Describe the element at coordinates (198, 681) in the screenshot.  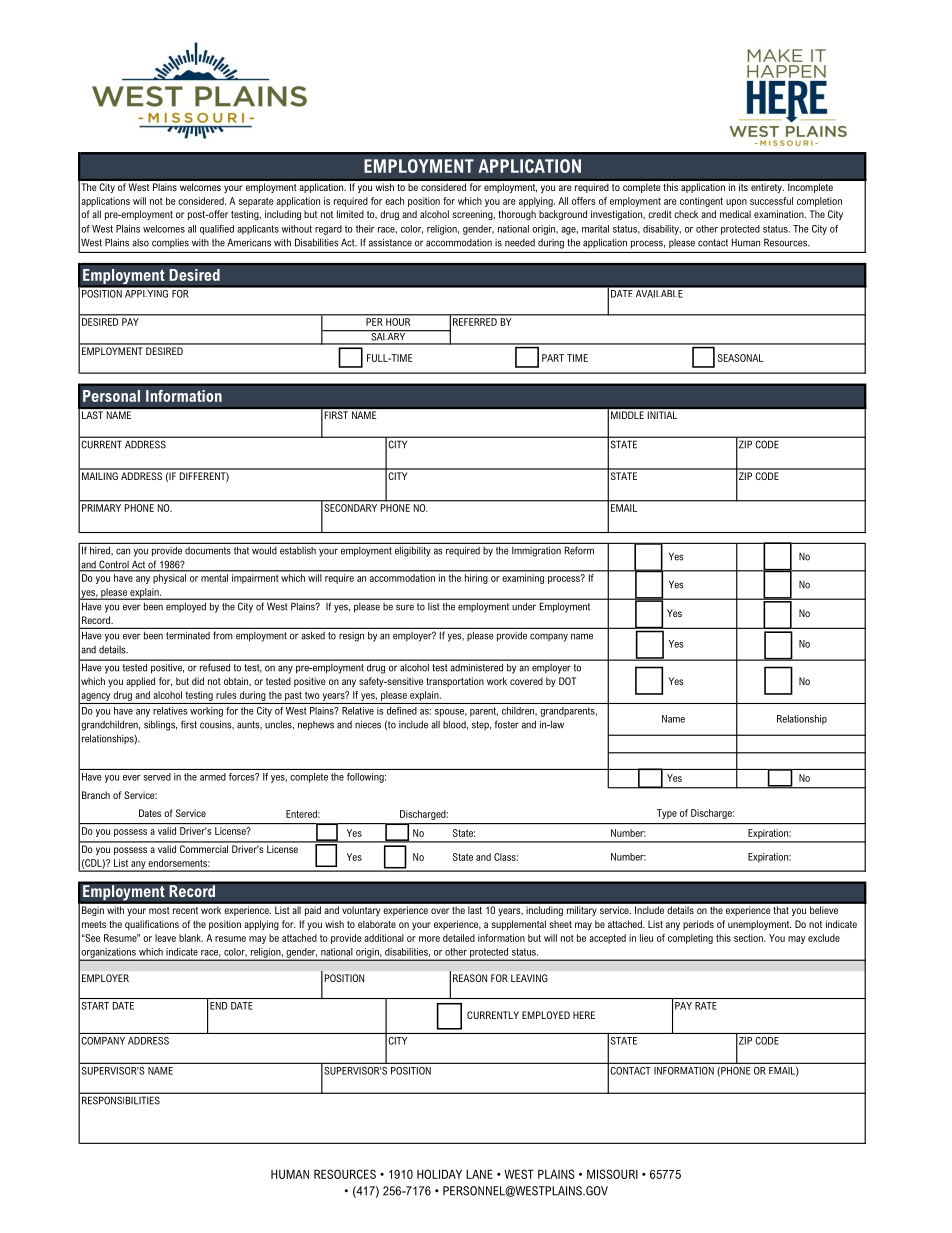
I see `did` at that location.
